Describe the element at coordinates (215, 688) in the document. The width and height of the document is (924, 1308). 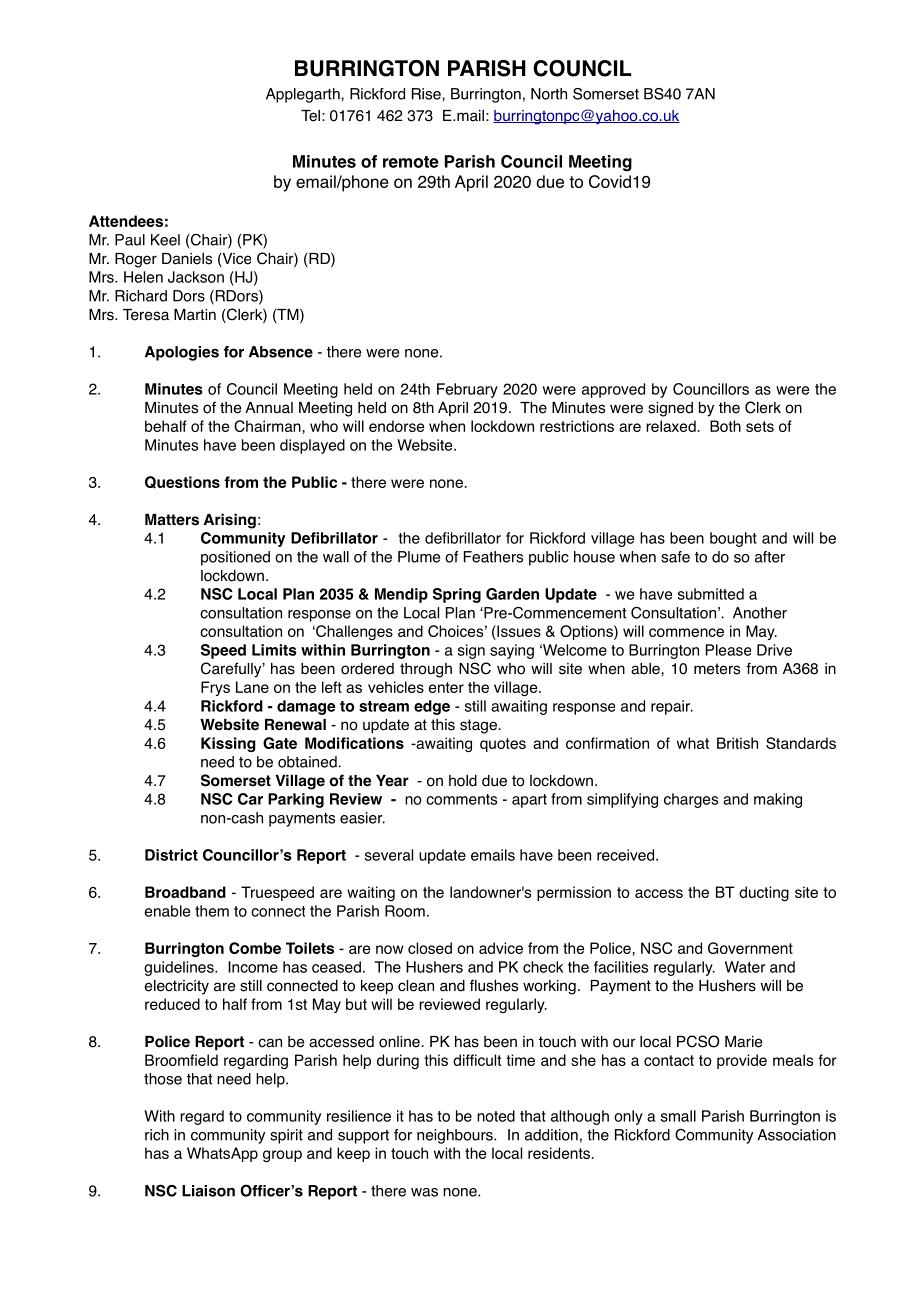
I see `Frys` at that location.
